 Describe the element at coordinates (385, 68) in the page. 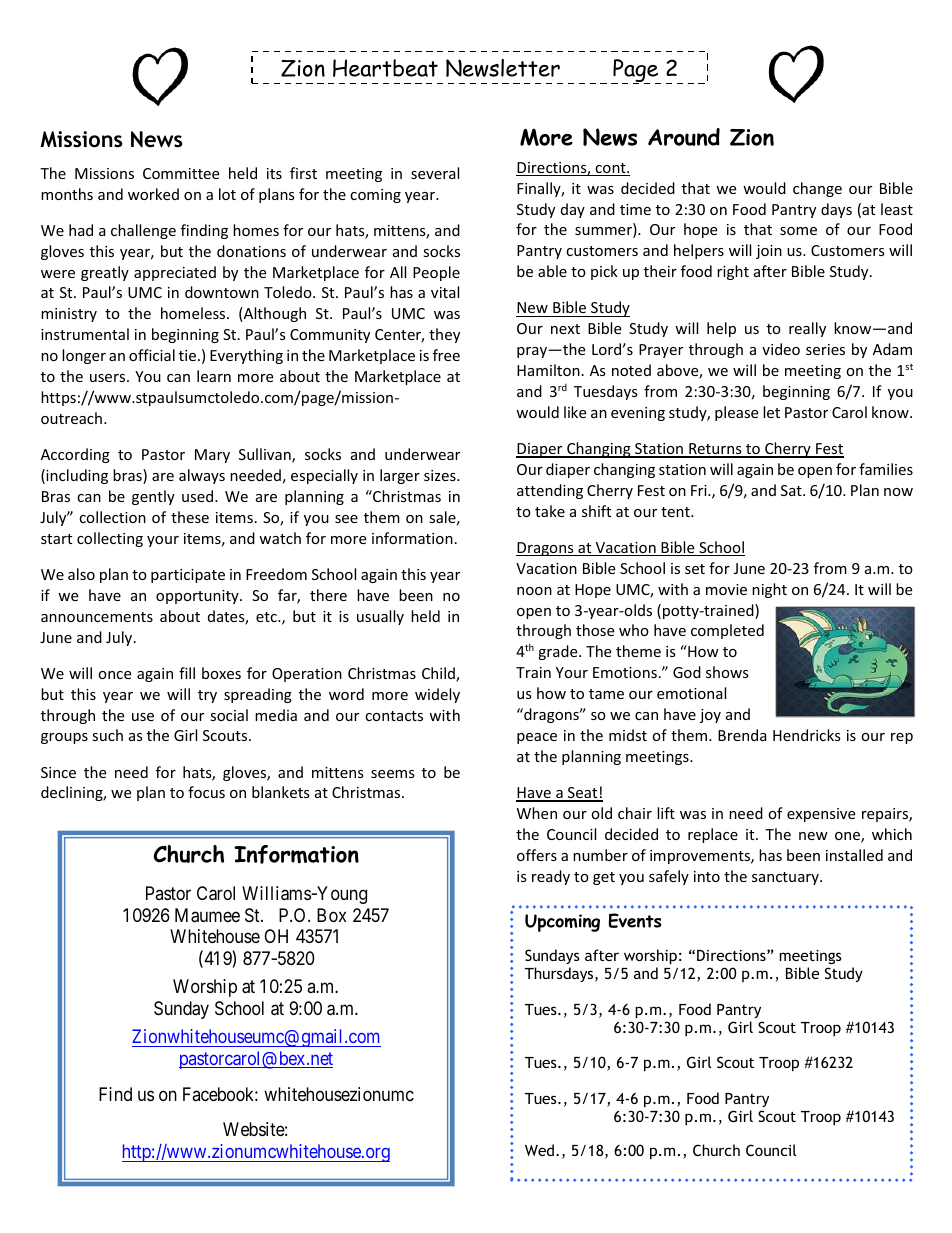

I see `Heartbeat` at that location.
